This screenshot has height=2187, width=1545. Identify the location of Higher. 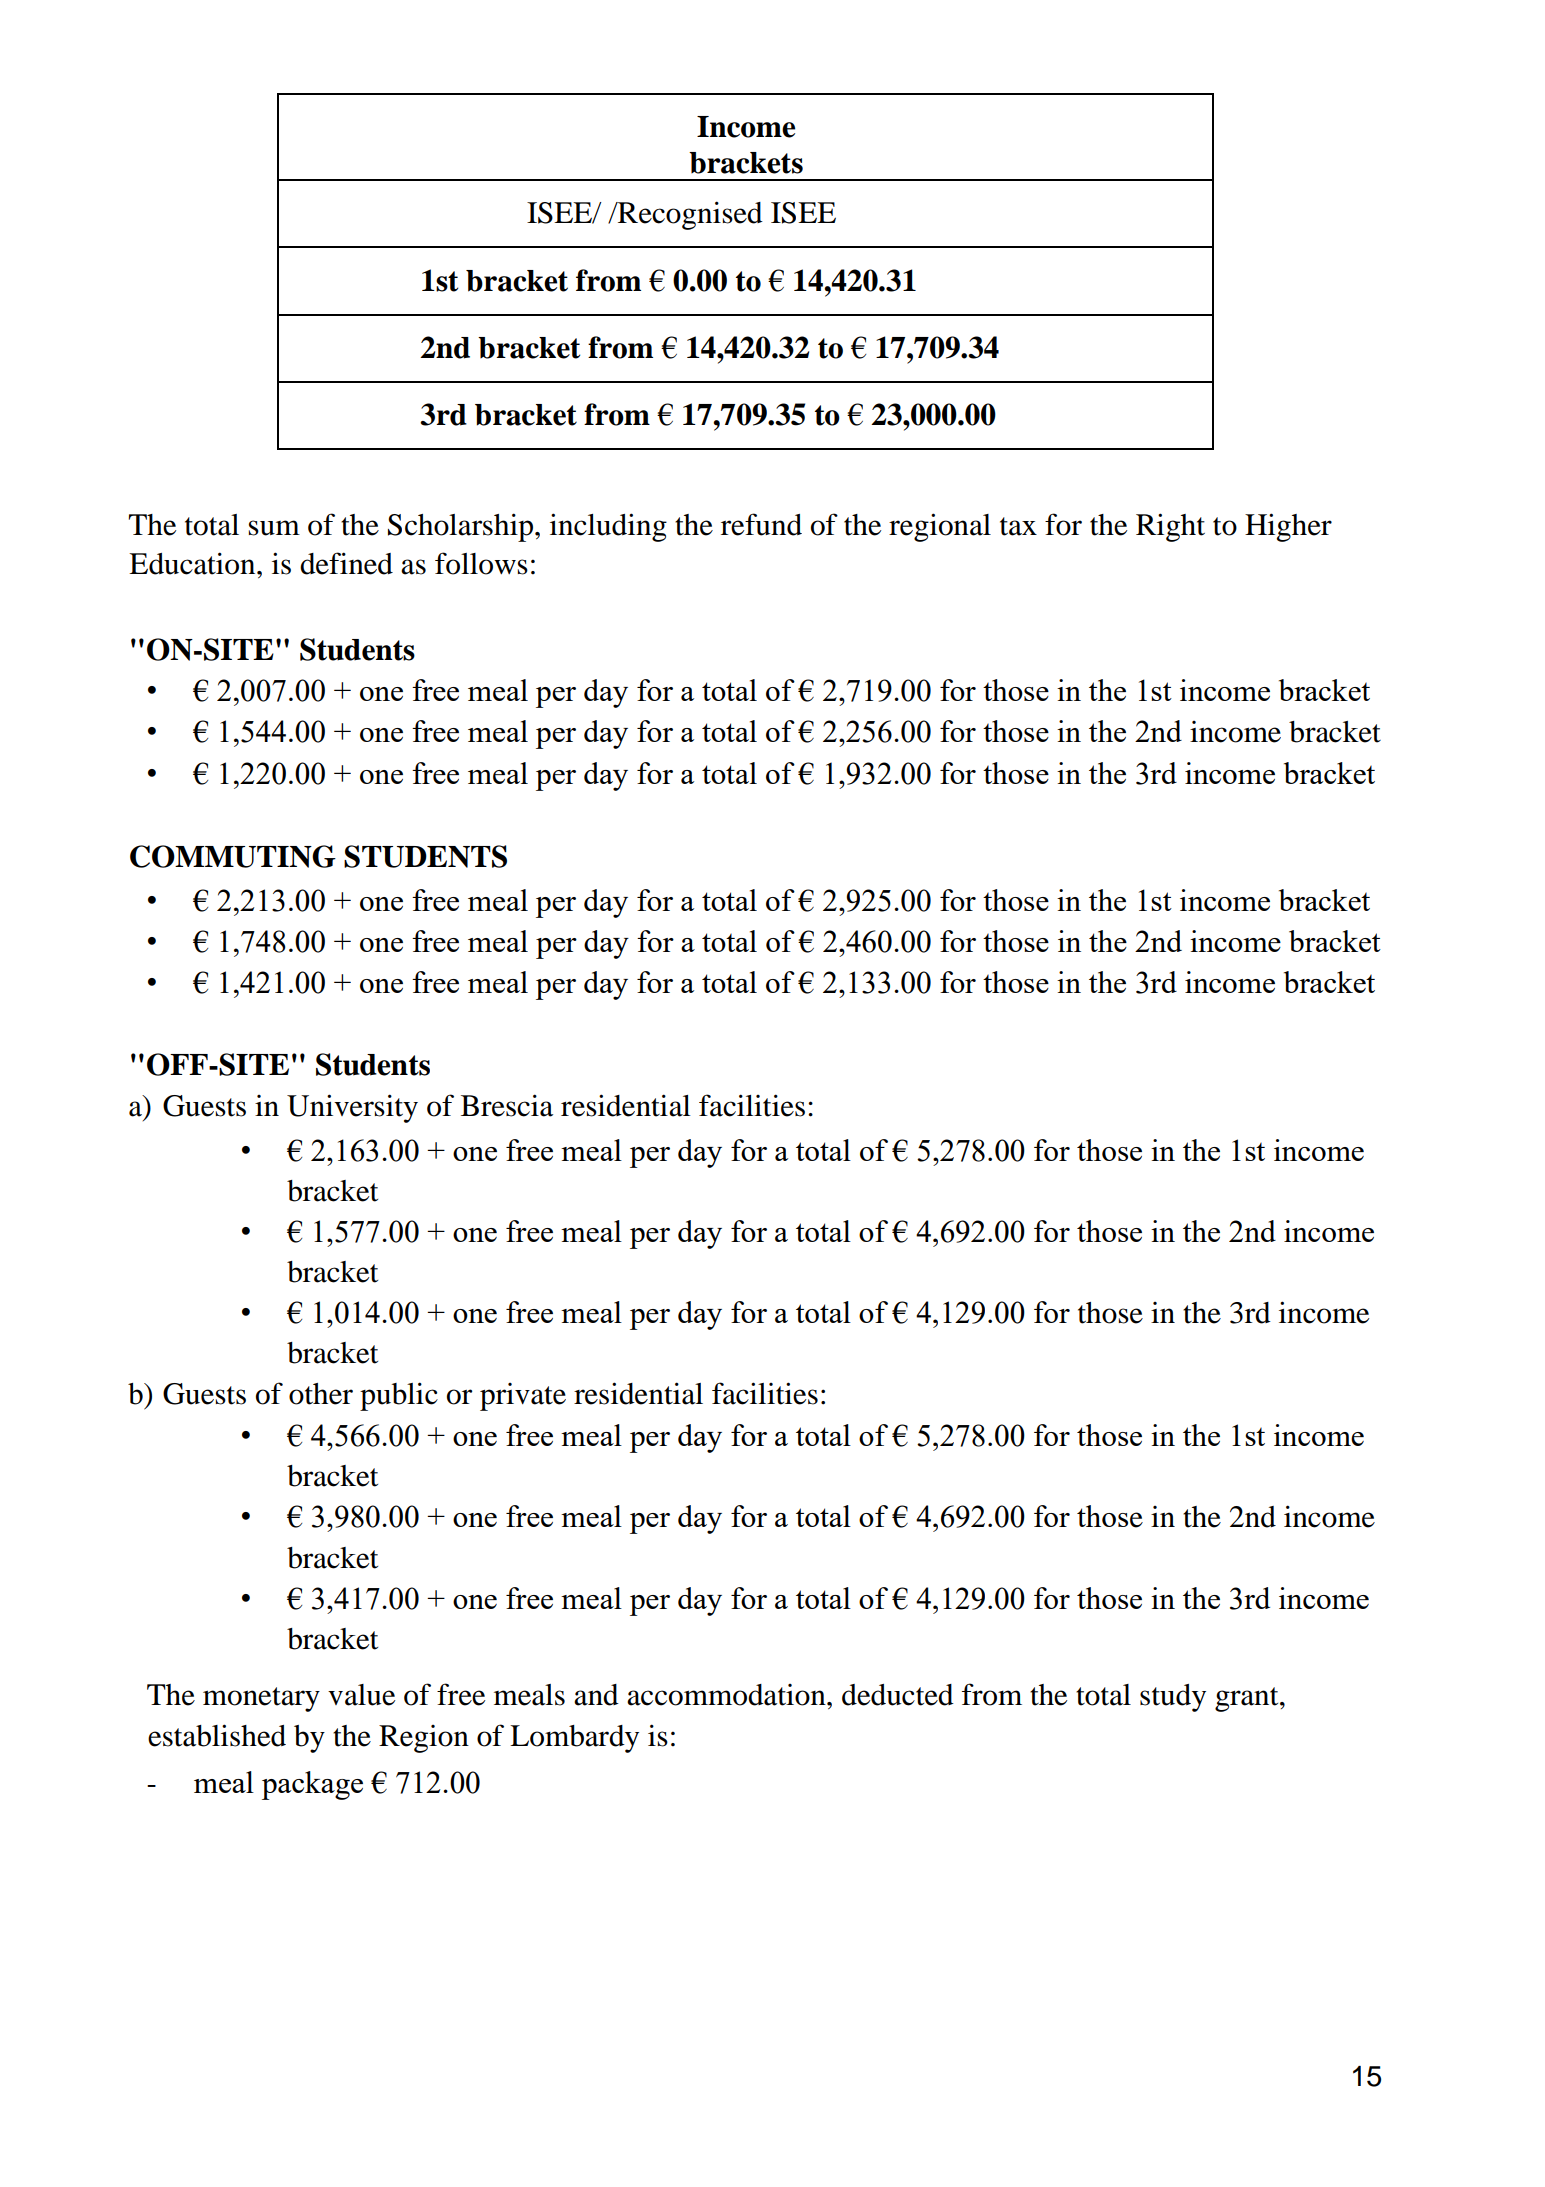
(1288, 527).
